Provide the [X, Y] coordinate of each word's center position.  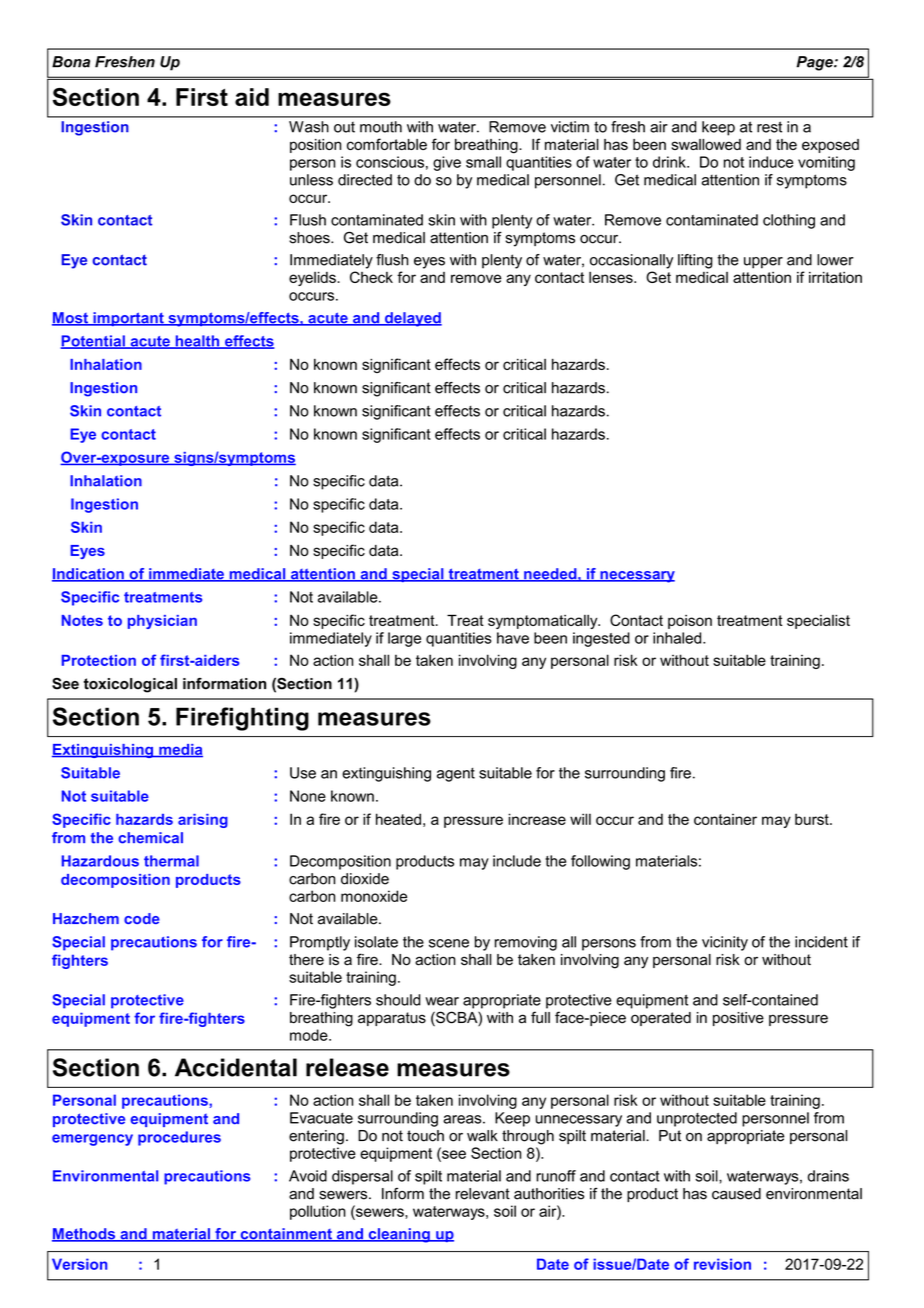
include [517, 861]
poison [690, 622]
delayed [412, 319]
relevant [483, 1194]
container [725, 819]
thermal [171, 861]
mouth [381, 127]
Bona [71, 62]
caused [736, 1194]
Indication [89, 575]
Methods [85, 1235]
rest [769, 127]
